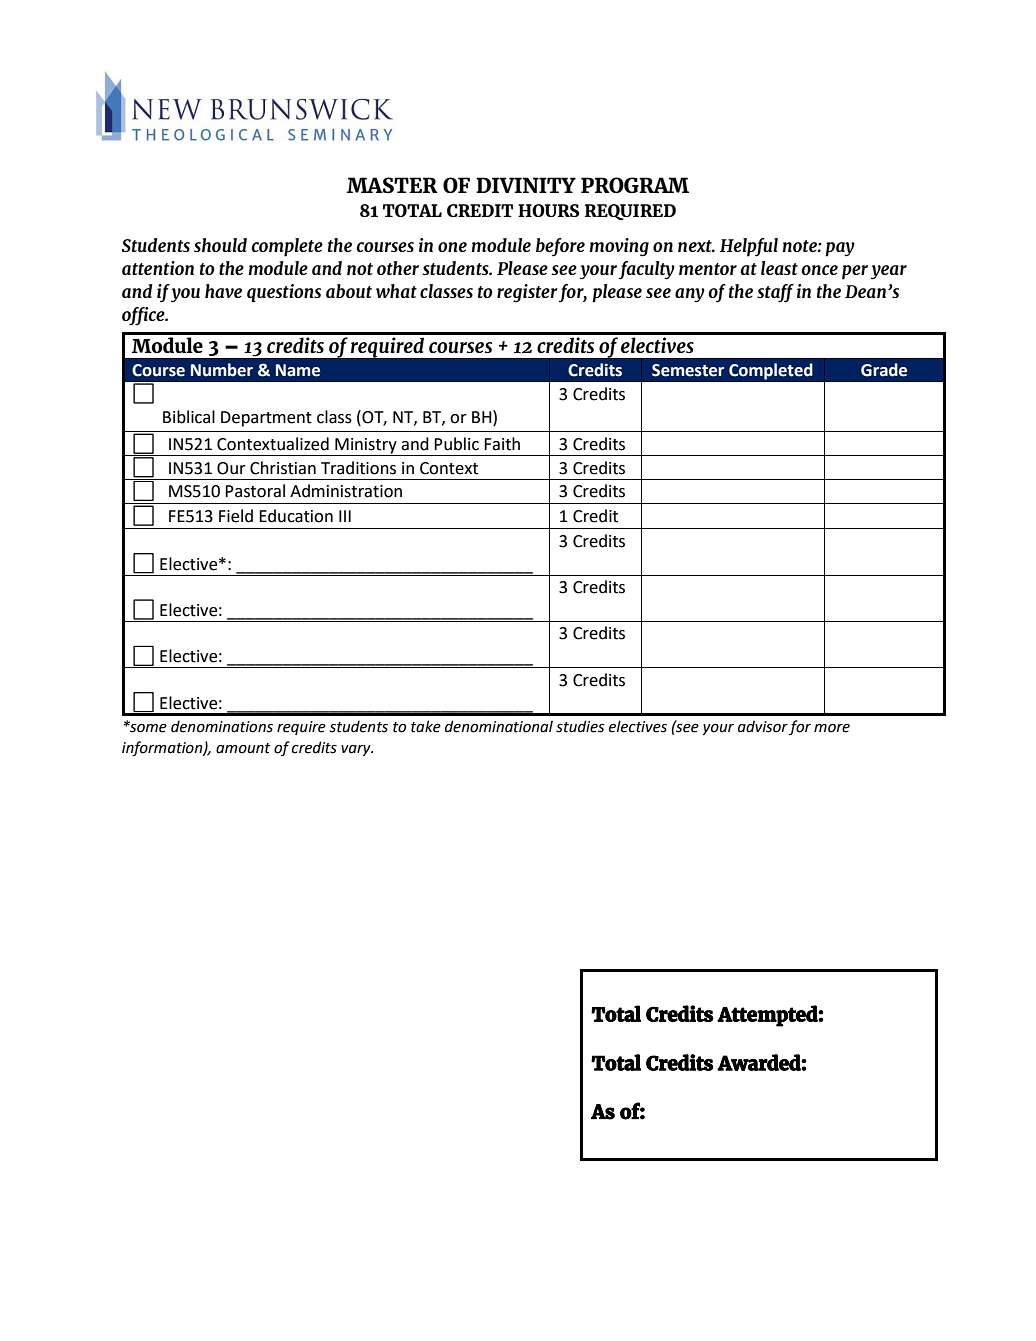  What do you see at coordinates (749, 247) in the screenshot?
I see `Helpful` at bounding box center [749, 247].
